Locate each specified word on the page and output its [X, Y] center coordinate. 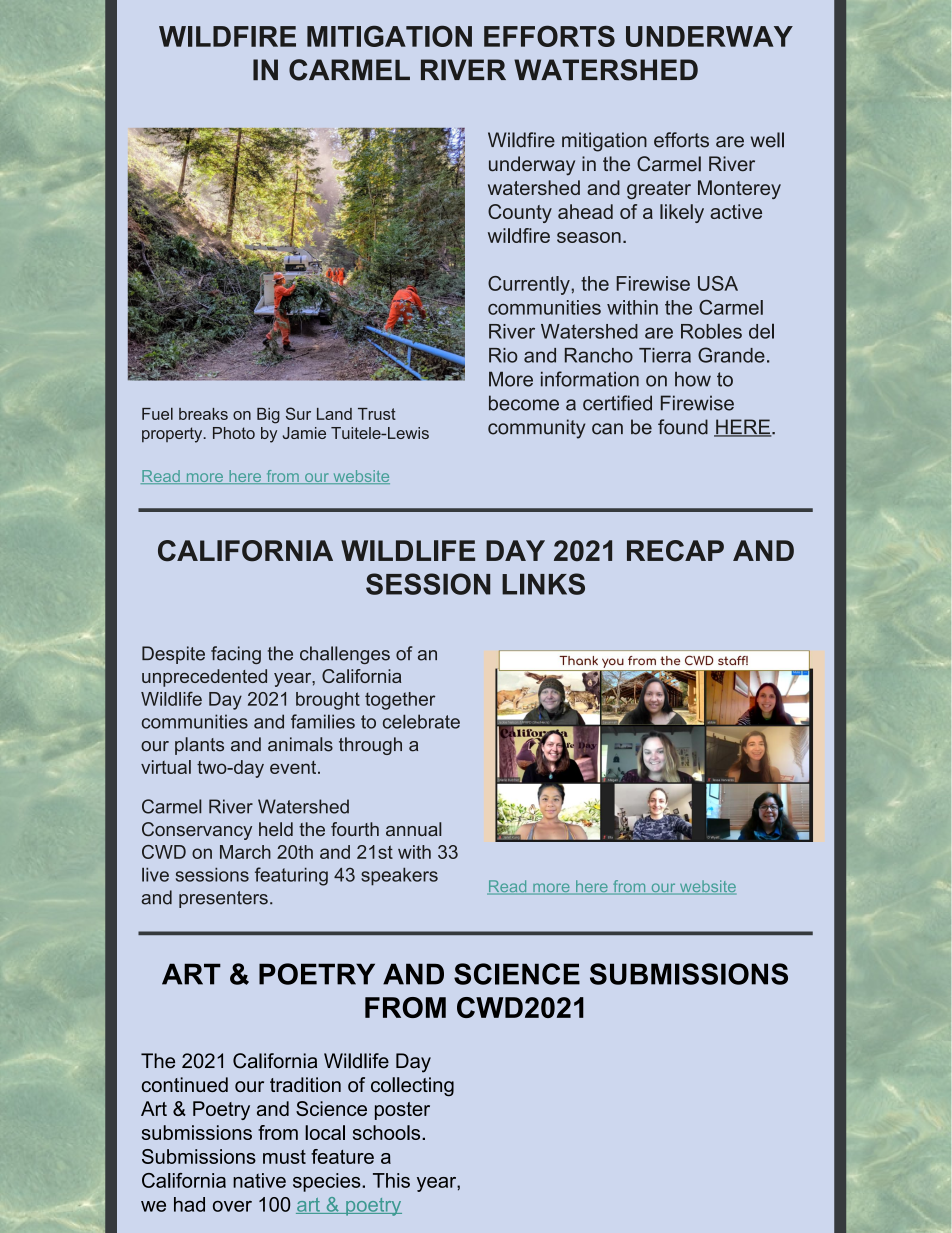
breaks [203, 414]
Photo [234, 433]
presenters [223, 899]
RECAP [675, 551]
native [259, 1180]
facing [236, 655]
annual [413, 829]
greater [659, 190]
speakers [399, 877]
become [524, 403]
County [520, 213]
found [683, 427]
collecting [412, 1087]
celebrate [421, 721]
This [391, 1180]
